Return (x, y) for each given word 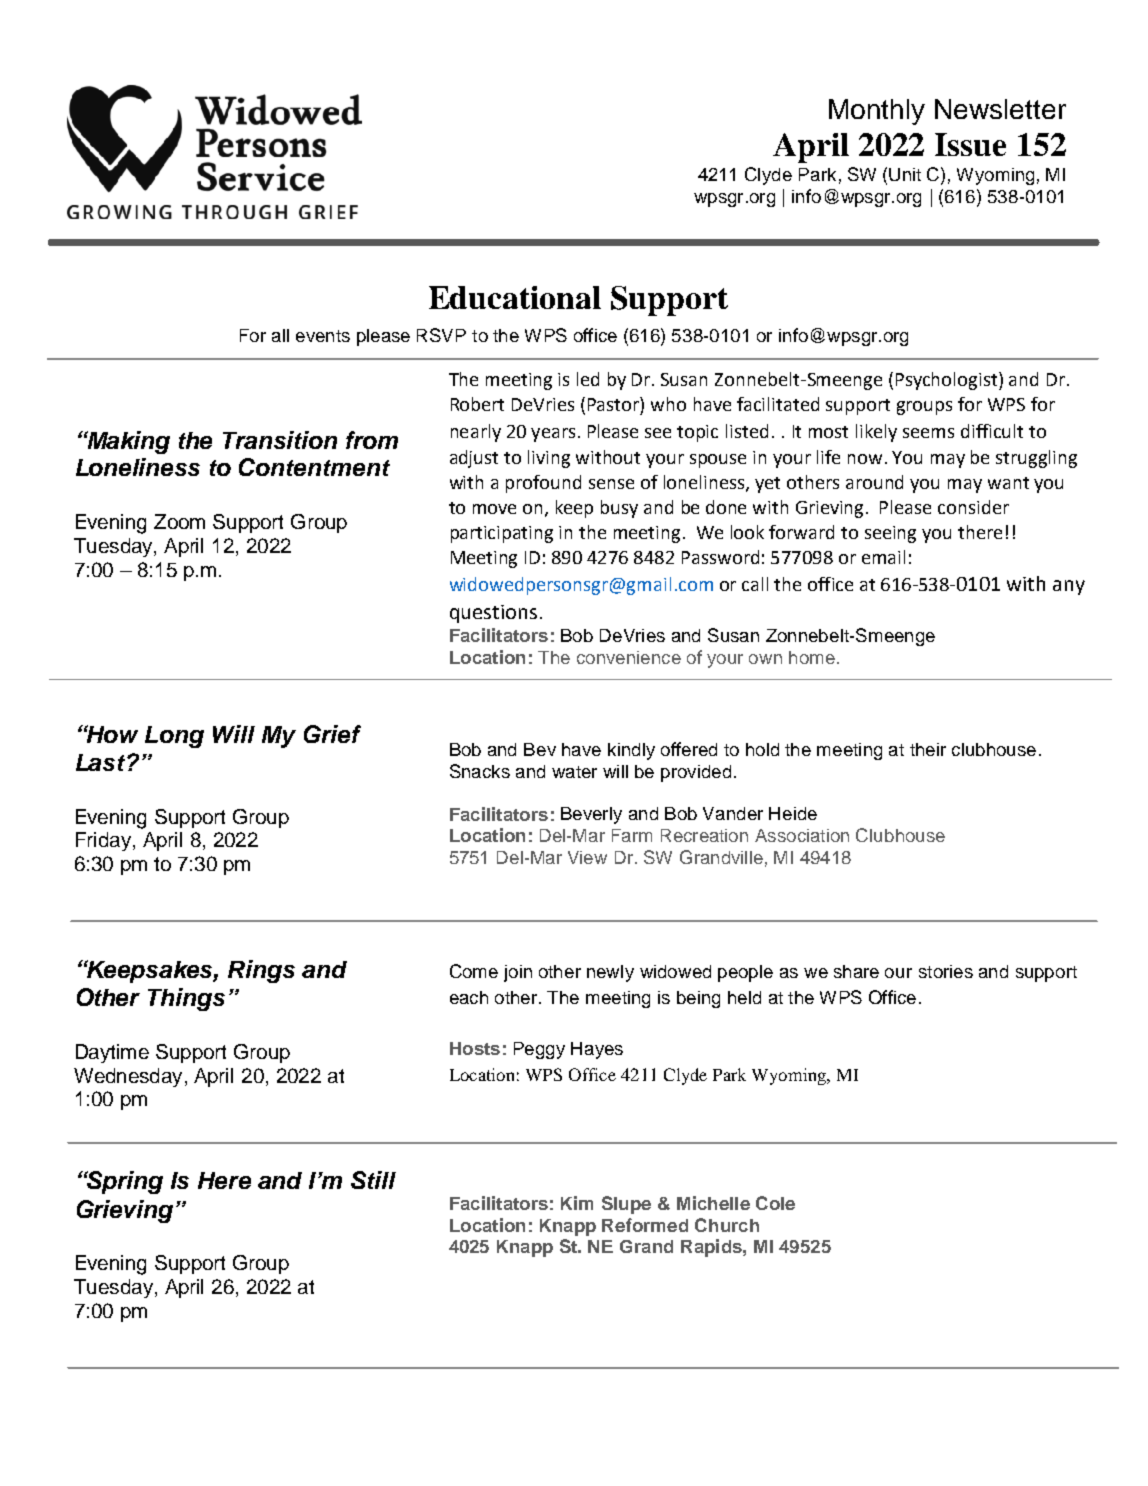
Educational (515, 297)
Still (373, 1180)
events (323, 336)
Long (174, 737)
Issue (970, 144)
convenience (629, 657)
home (812, 657)
